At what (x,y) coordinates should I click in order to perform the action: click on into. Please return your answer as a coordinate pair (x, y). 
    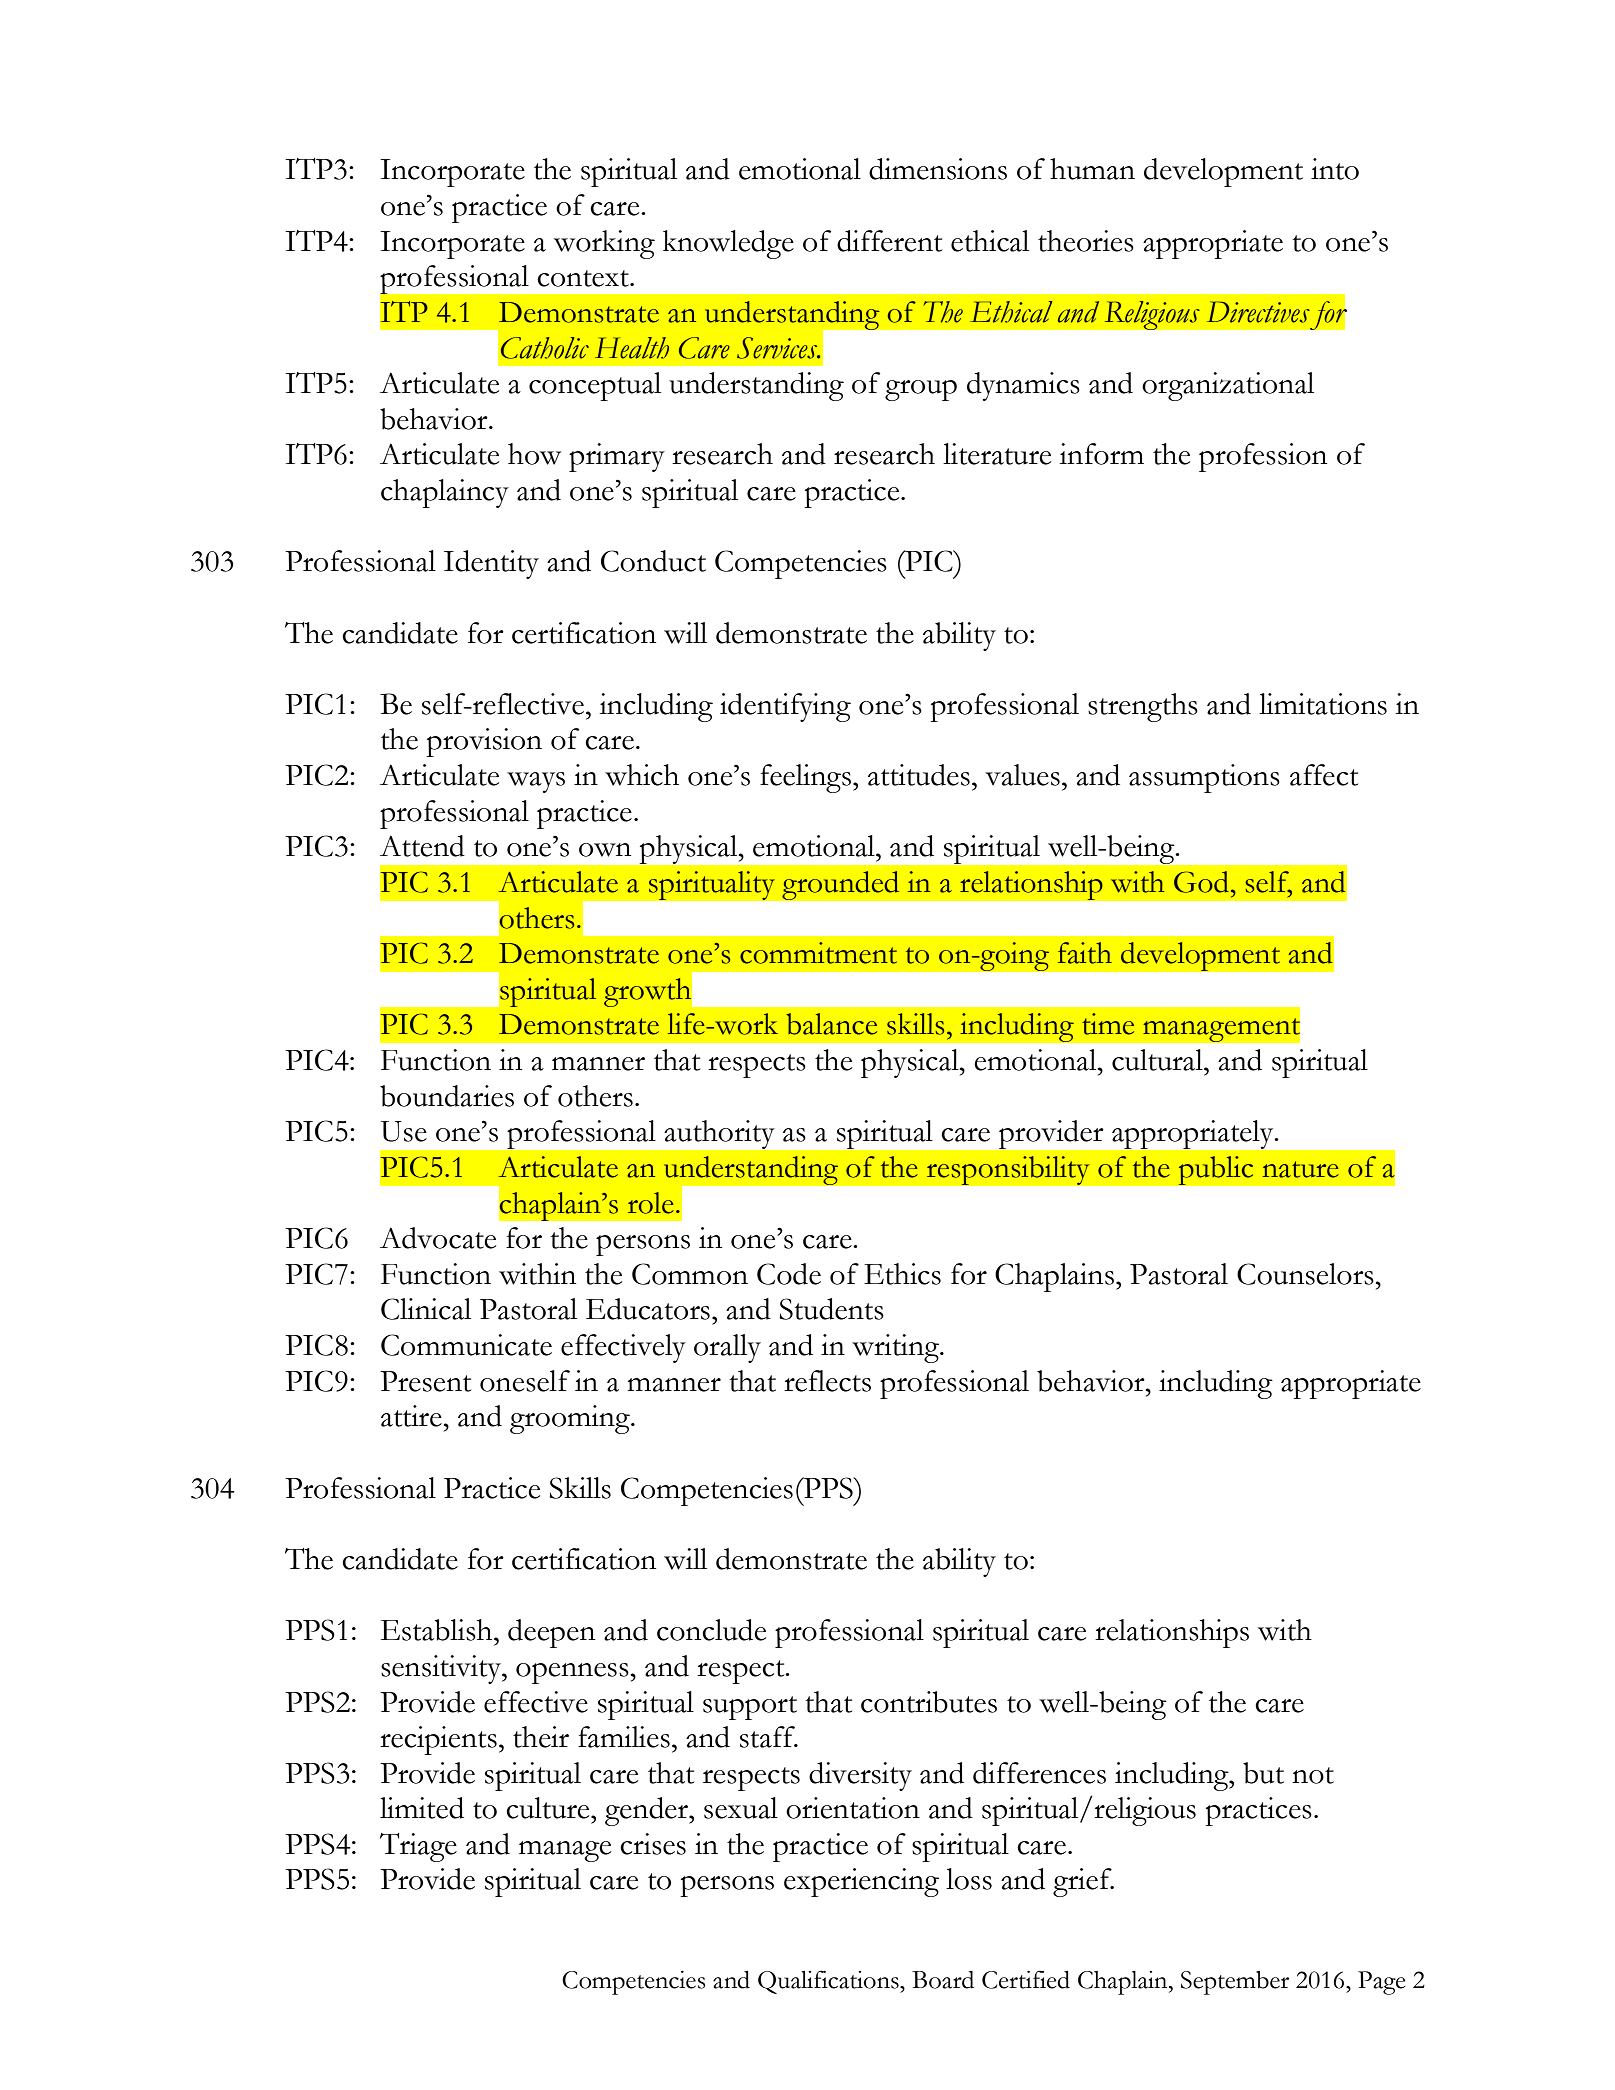
    Looking at the image, I should click on (1335, 169).
